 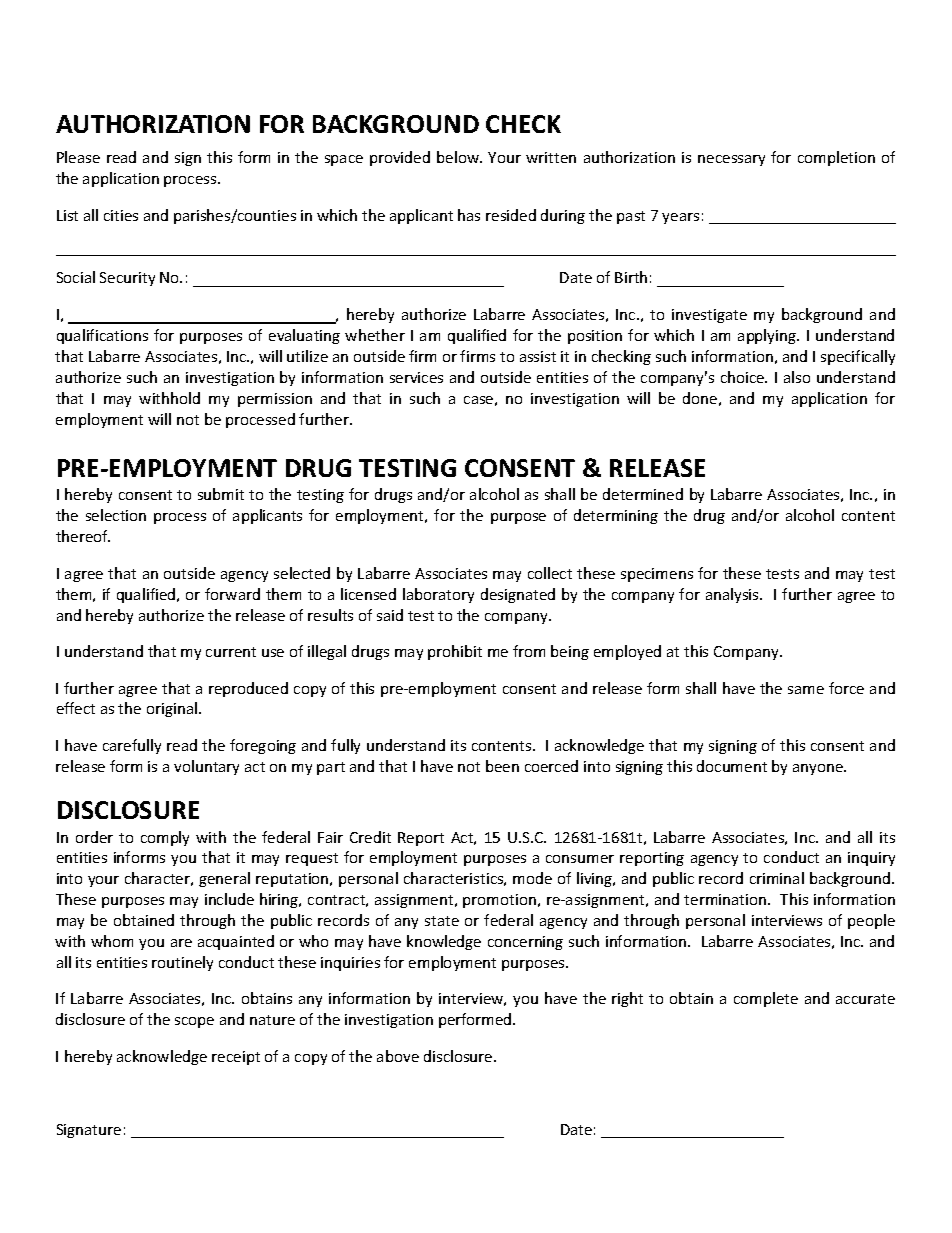 What do you see at coordinates (731, 160) in the screenshot?
I see `necessary` at bounding box center [731, 160].
